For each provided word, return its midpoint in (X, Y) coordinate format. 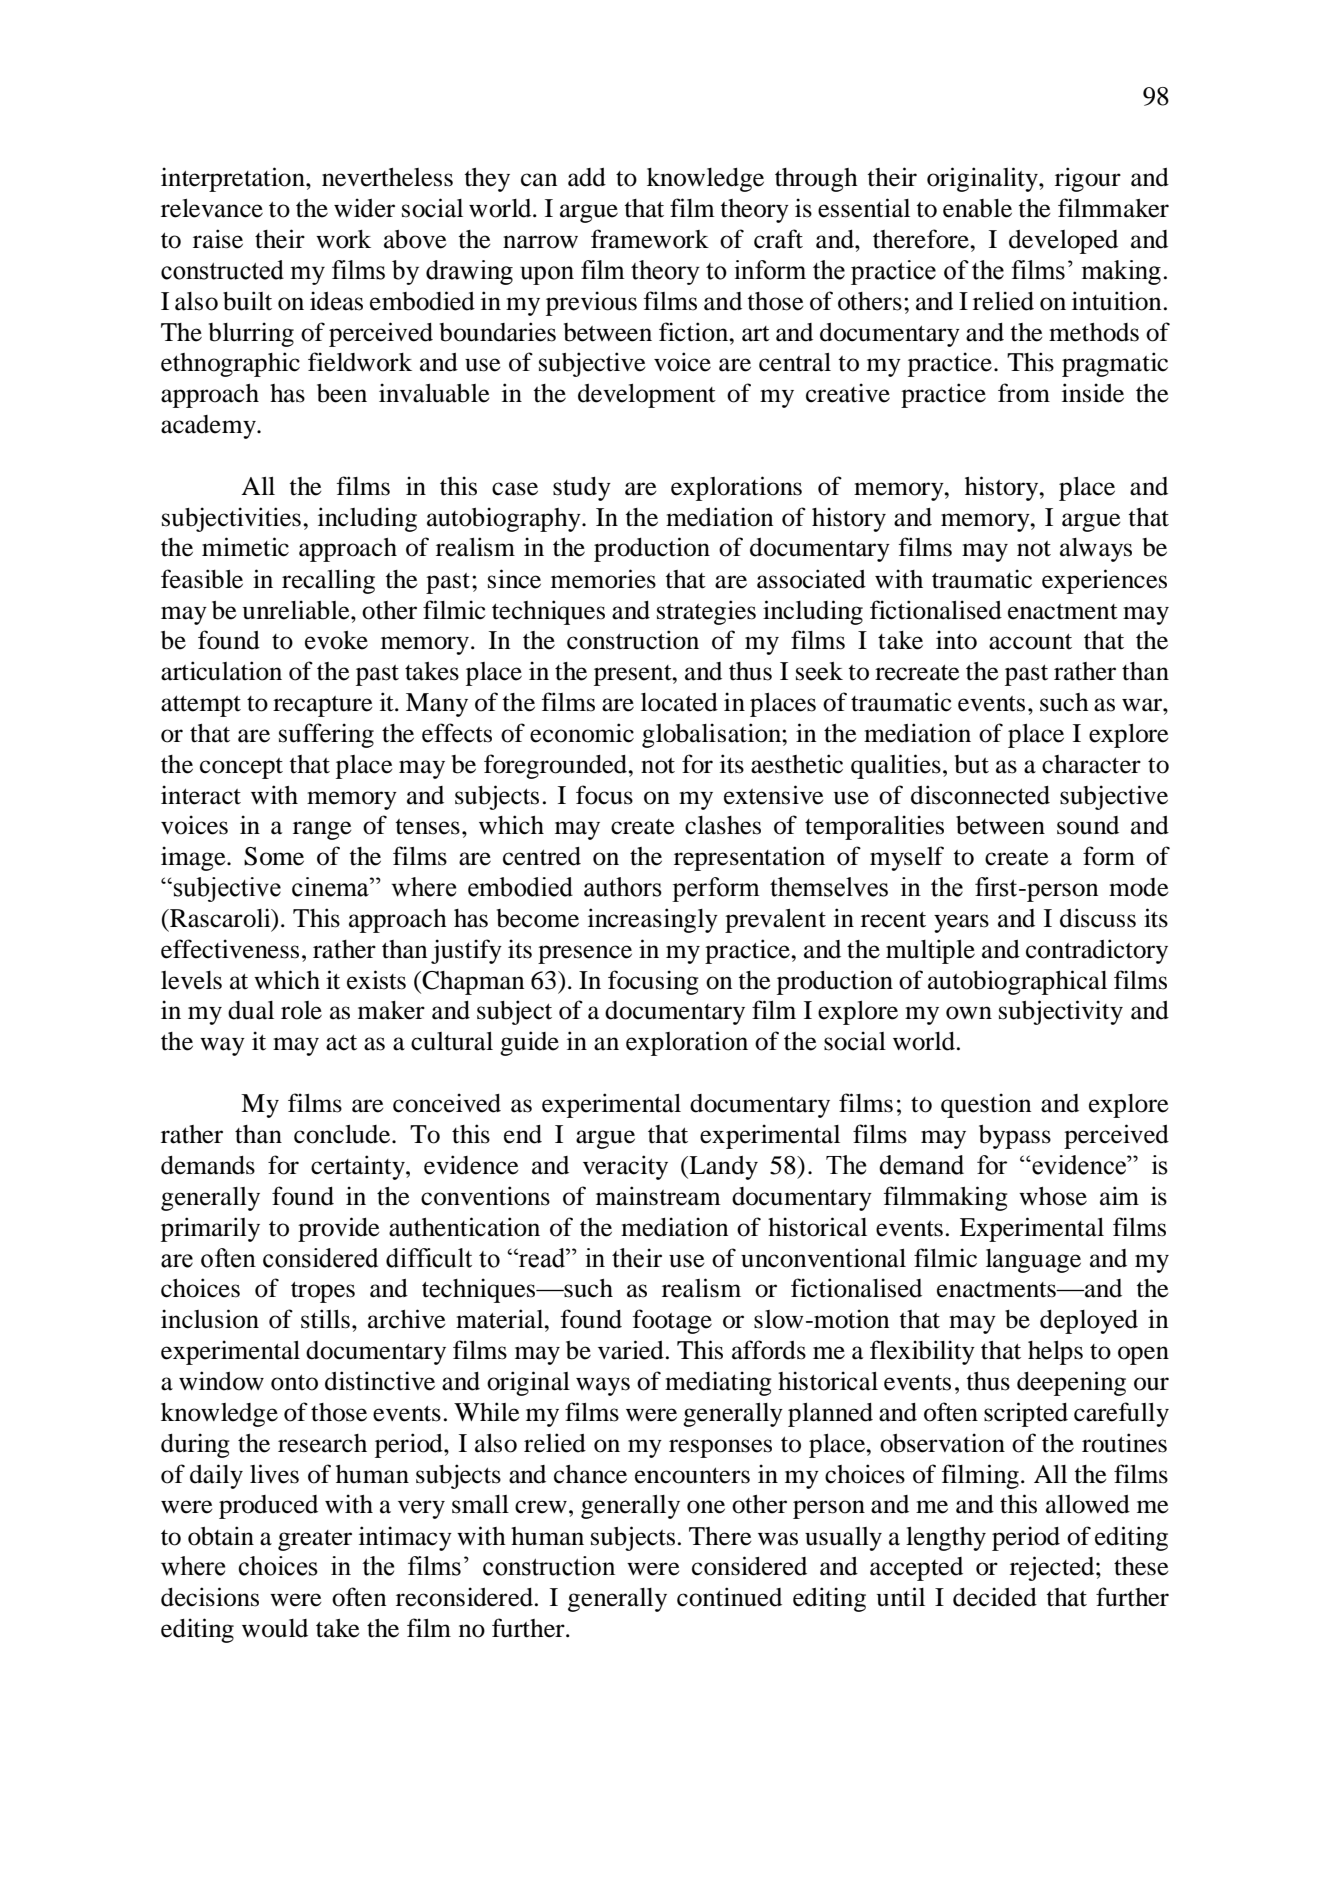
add (587, 177)
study (582, 489)
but (972, 764)
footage (672, 1321)
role (301, 1010)
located (679, 702)
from (1024, 393)
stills (325, 1319)
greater (315, 1540)
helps (1055, 1353)
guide (529, 1043)
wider (364, 208)
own (969, 1013)
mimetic (245, 547)
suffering (326, 735)
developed (1063, 242)
